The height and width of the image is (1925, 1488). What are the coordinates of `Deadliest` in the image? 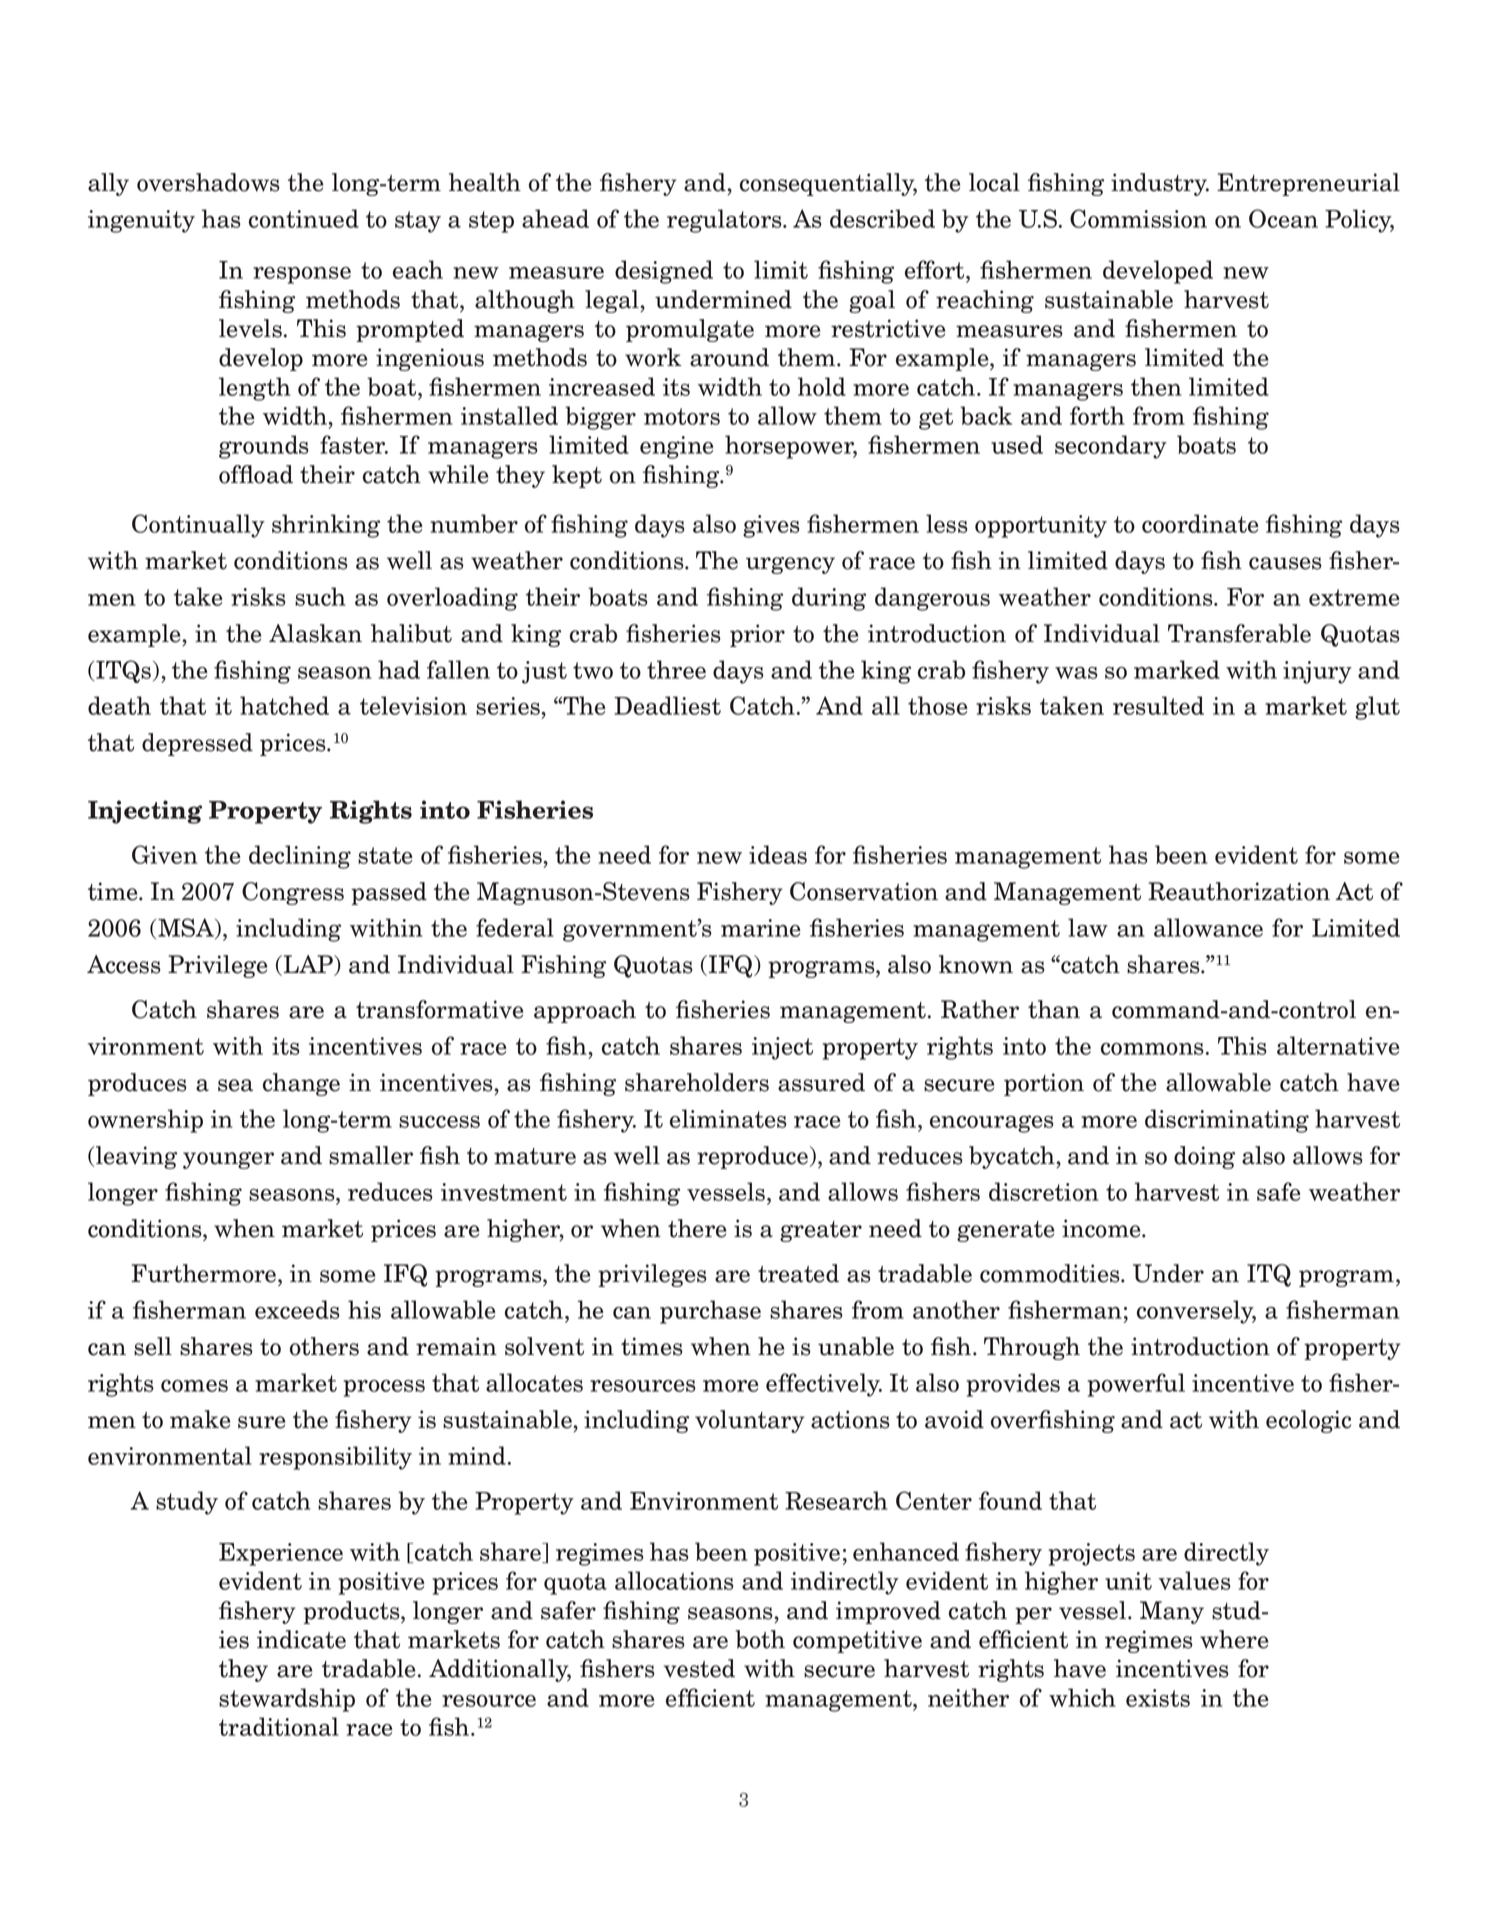 It's located at (667, 705).
